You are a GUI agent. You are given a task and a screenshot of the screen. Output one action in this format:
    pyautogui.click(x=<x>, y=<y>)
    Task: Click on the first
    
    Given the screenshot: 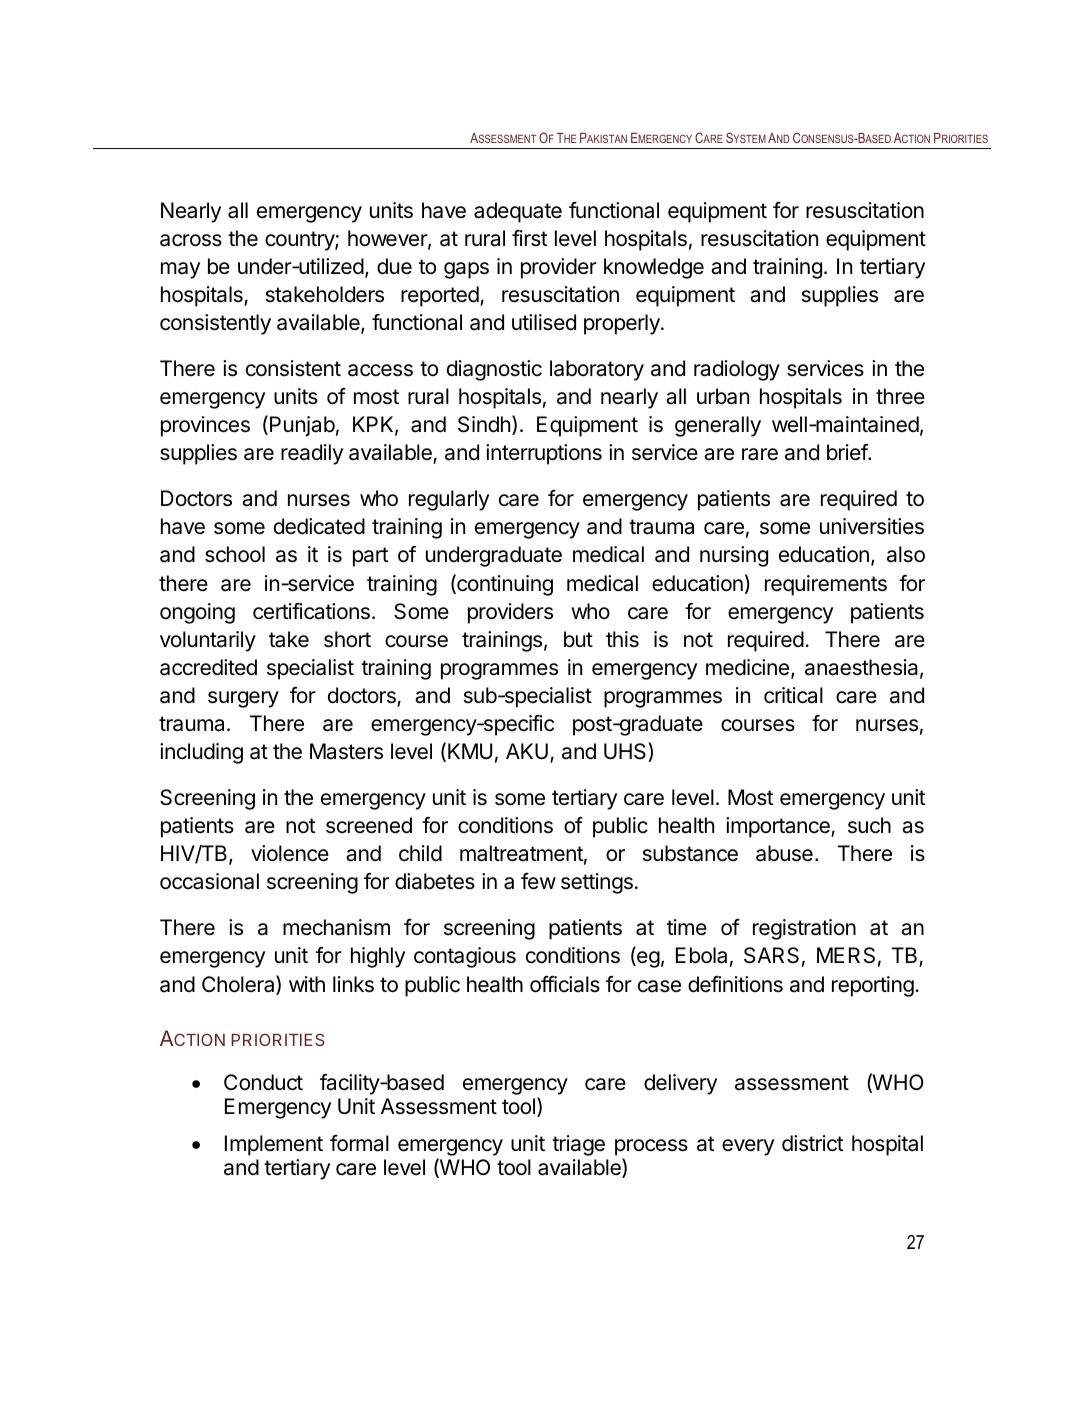 What is the action you would take?
    pyautogui.click(x=529, y=238)
